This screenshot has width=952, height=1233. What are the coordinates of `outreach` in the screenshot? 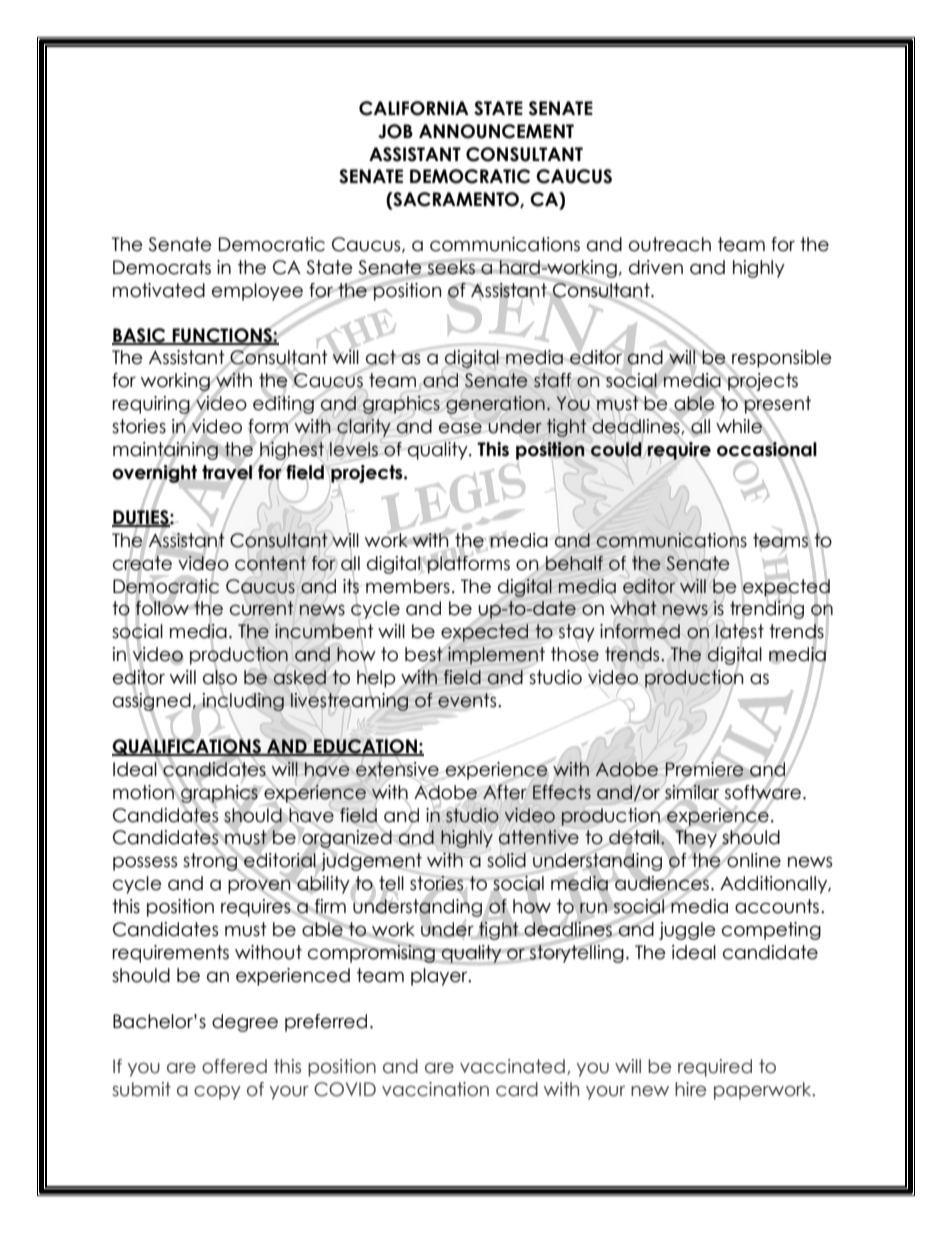 It's located at (670, 244).
